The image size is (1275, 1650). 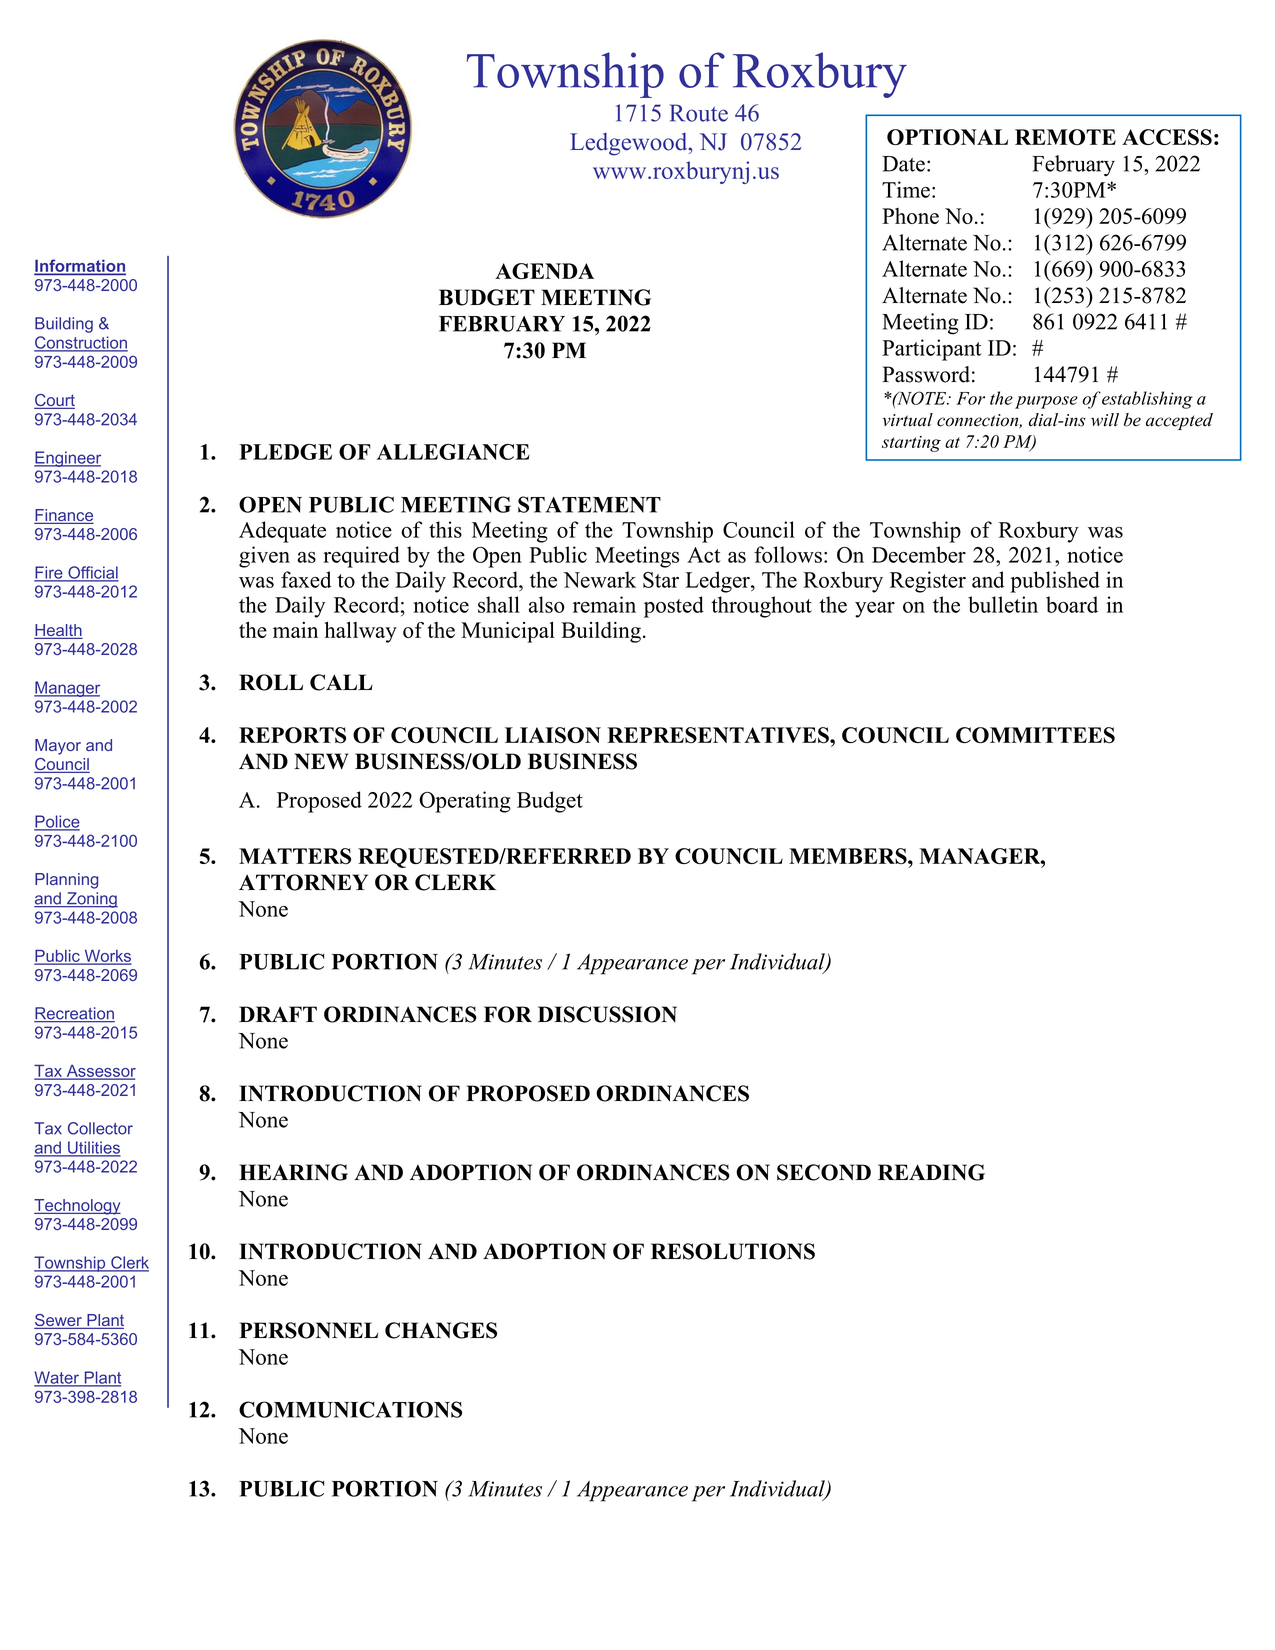 I want to click on Information, so click(x=80, y=266).
